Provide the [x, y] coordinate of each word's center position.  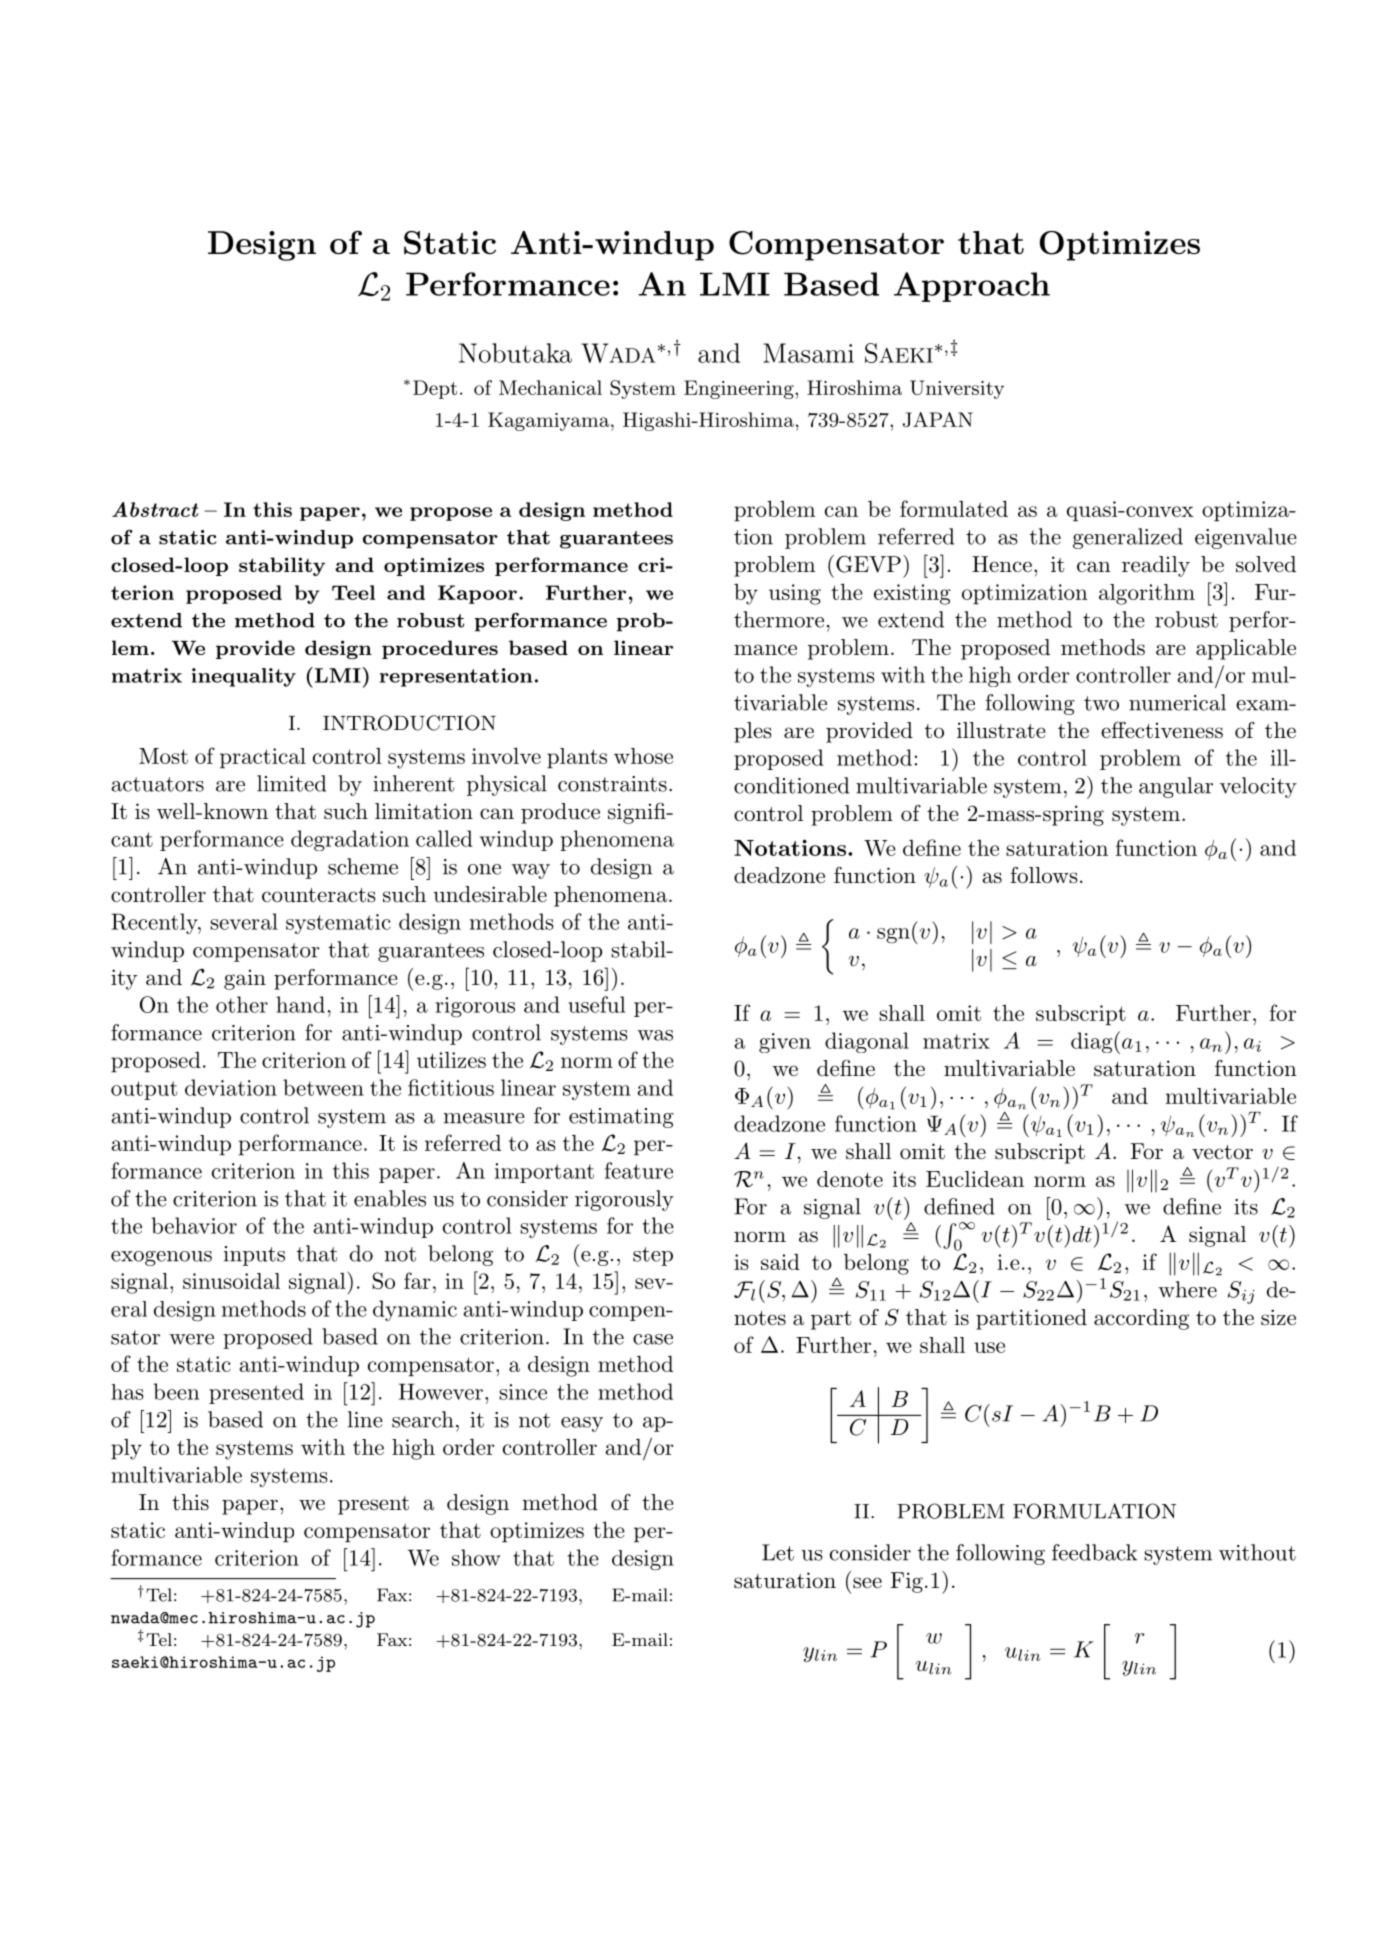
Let [778, 1552]
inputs [254, 1256]
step [653, 1256]
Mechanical [550, 387]
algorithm [1147, 594]
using [795, 594]
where [1187, 1289]
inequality [244, 677]
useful [596, 1004]
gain [245, 979]
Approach [972, 287]
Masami [808, 353]
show [476, 1557]
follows [1044, 875]
